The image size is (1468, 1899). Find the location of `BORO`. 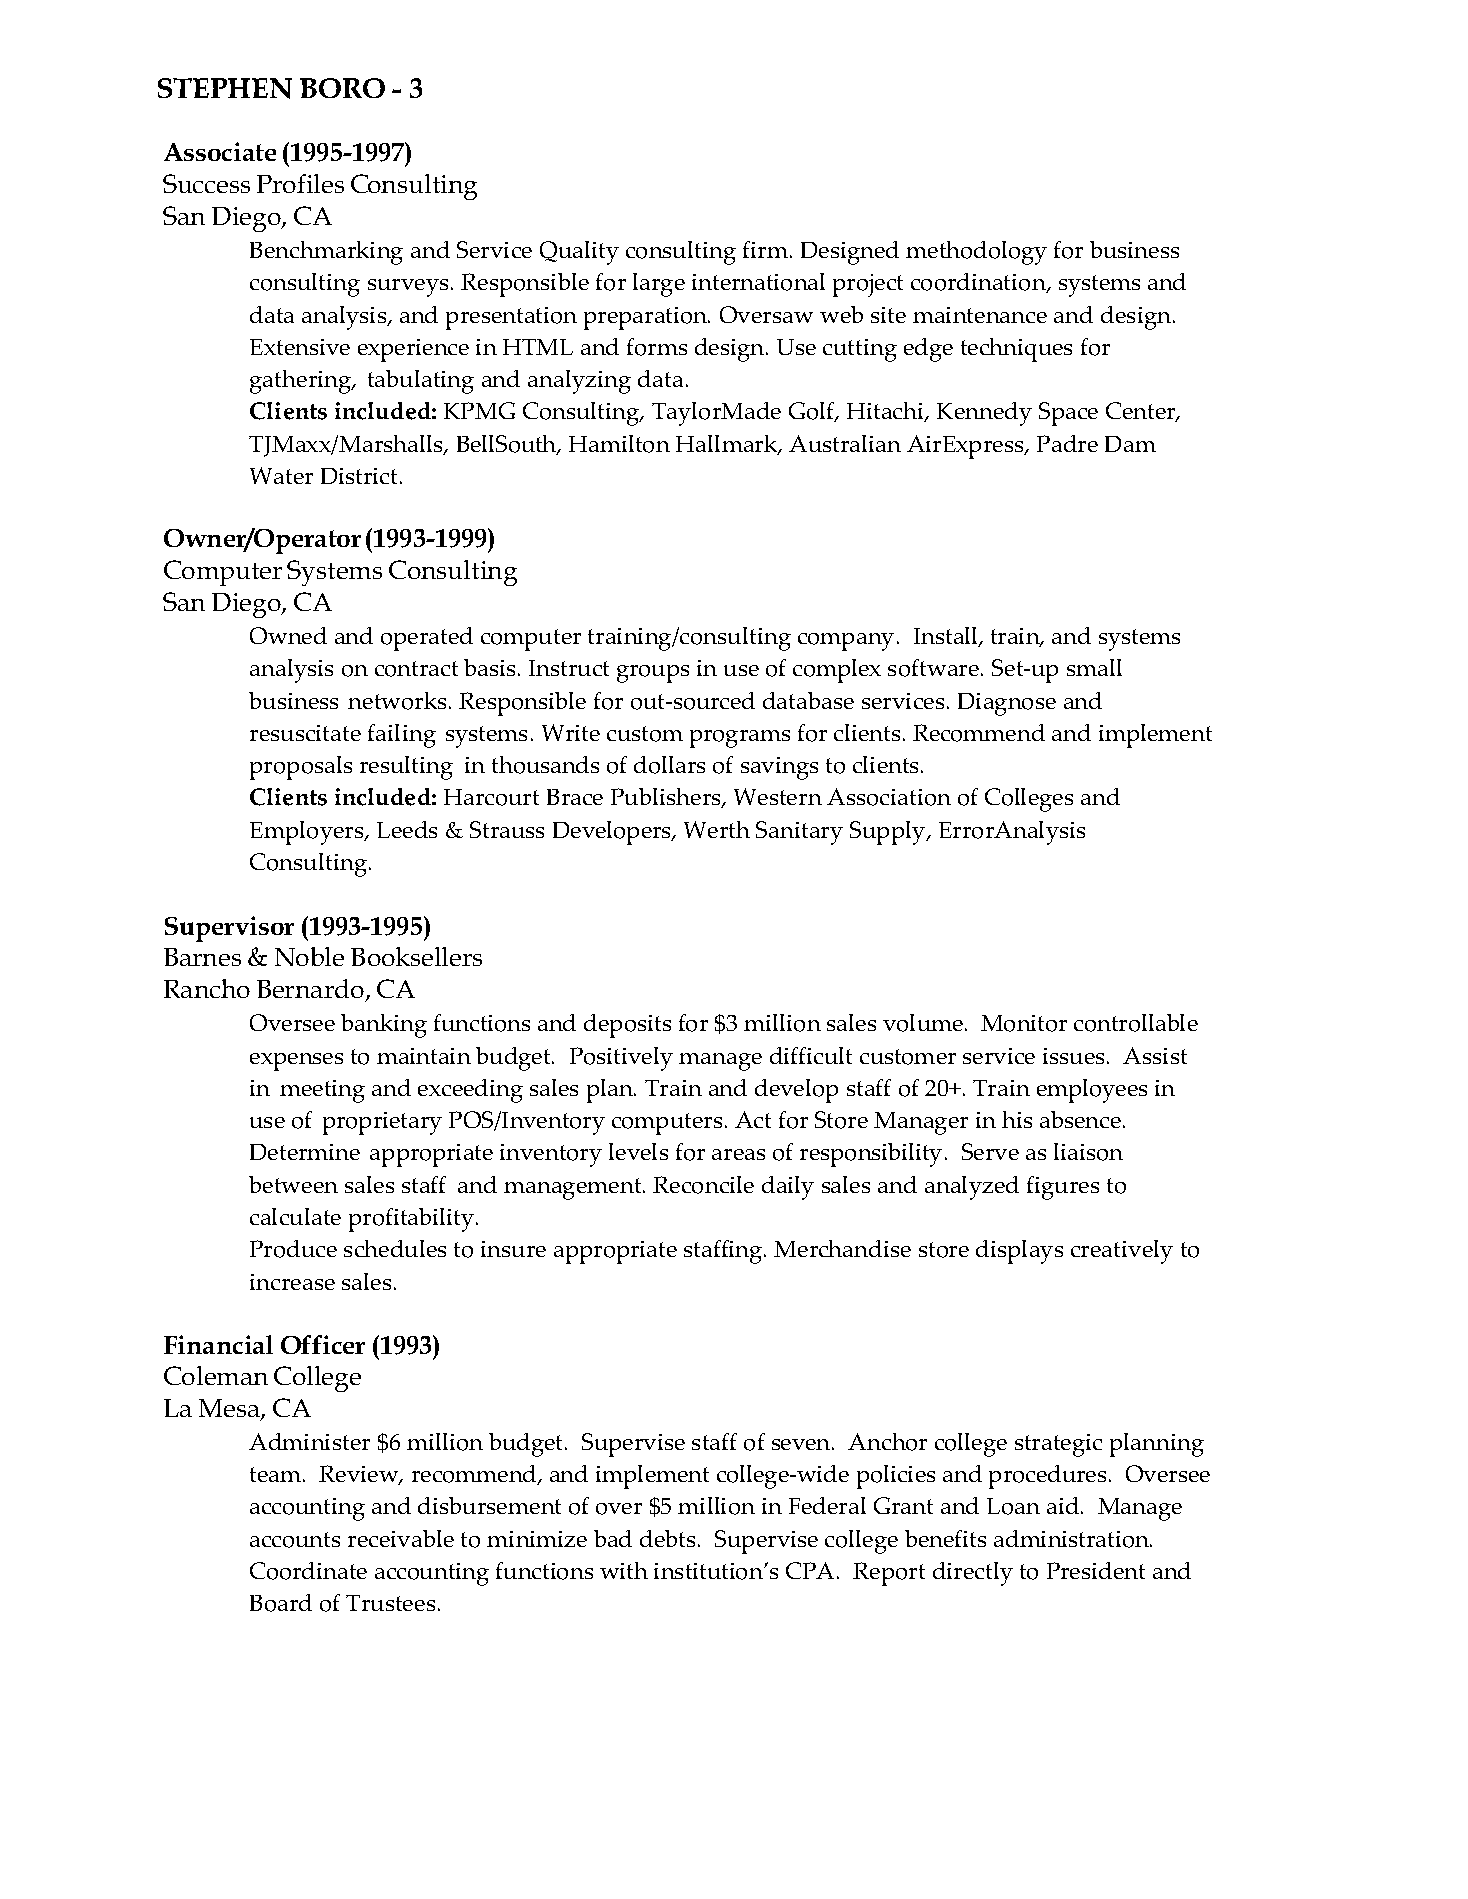

BORO is located at coordinates (342, 88).
